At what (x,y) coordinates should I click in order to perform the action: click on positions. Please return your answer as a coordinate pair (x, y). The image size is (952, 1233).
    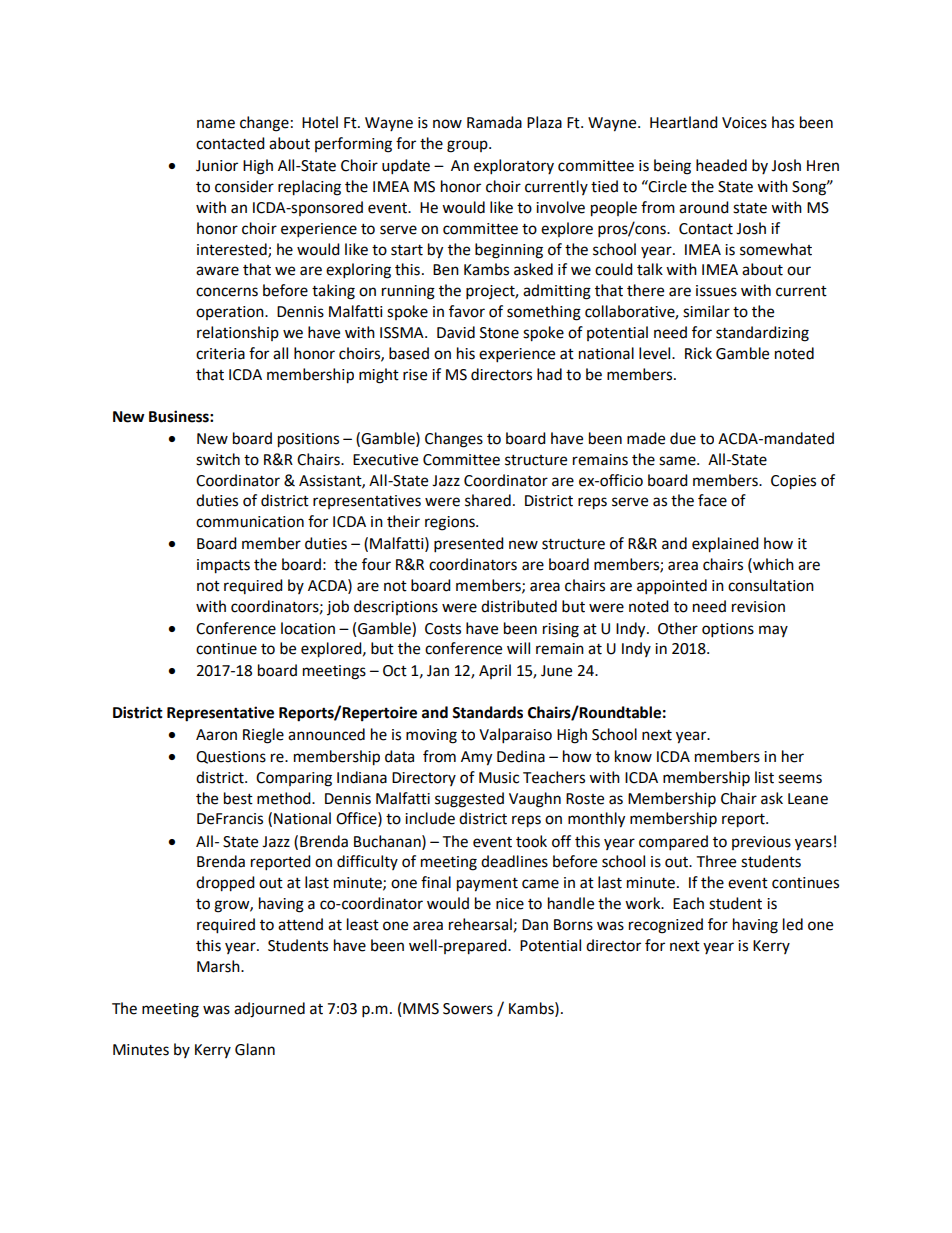
    Looking at the image, I should click on (308, 440).
